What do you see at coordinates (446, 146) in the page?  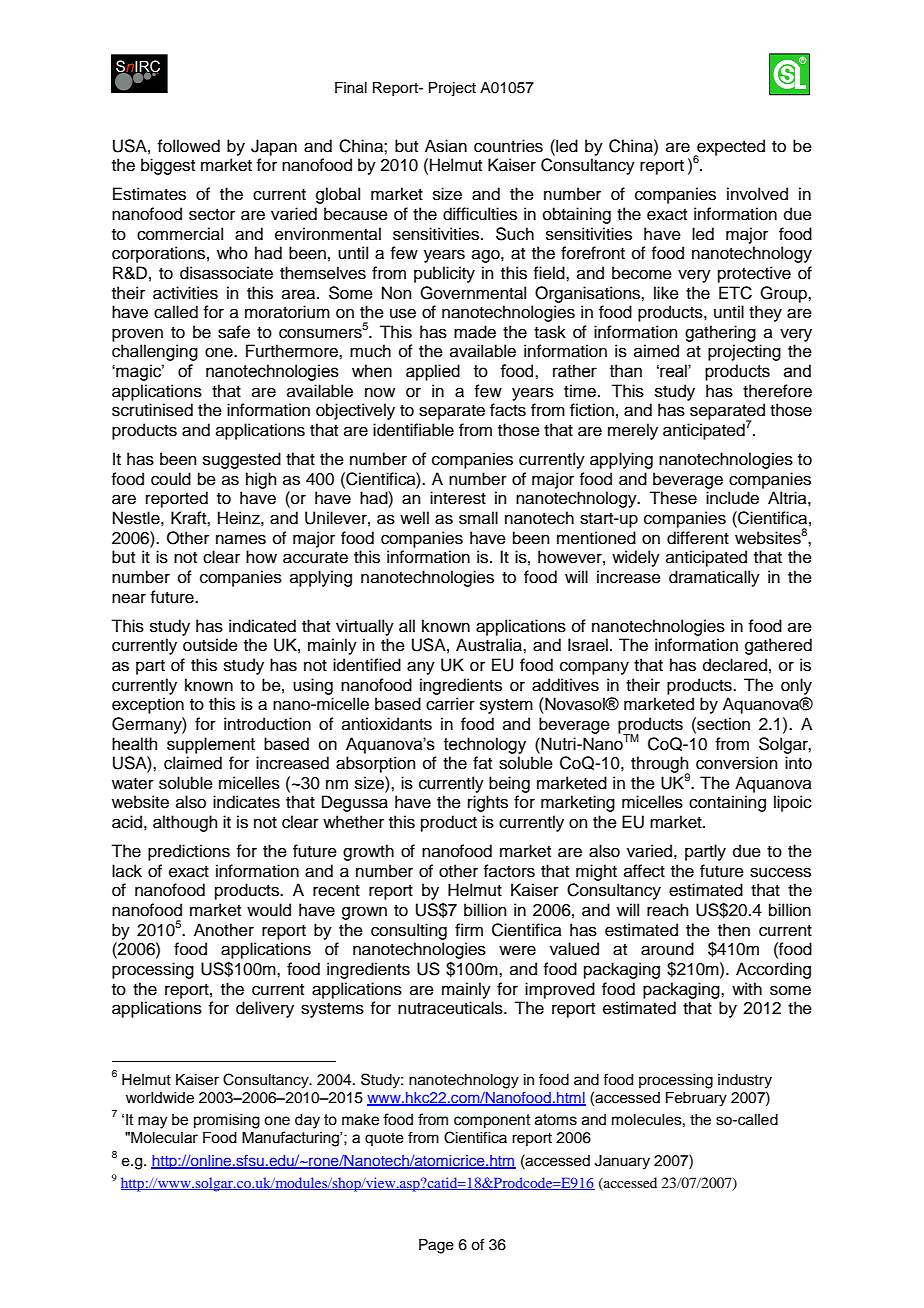 I see `Asian` at bounding box center [446, 146].
